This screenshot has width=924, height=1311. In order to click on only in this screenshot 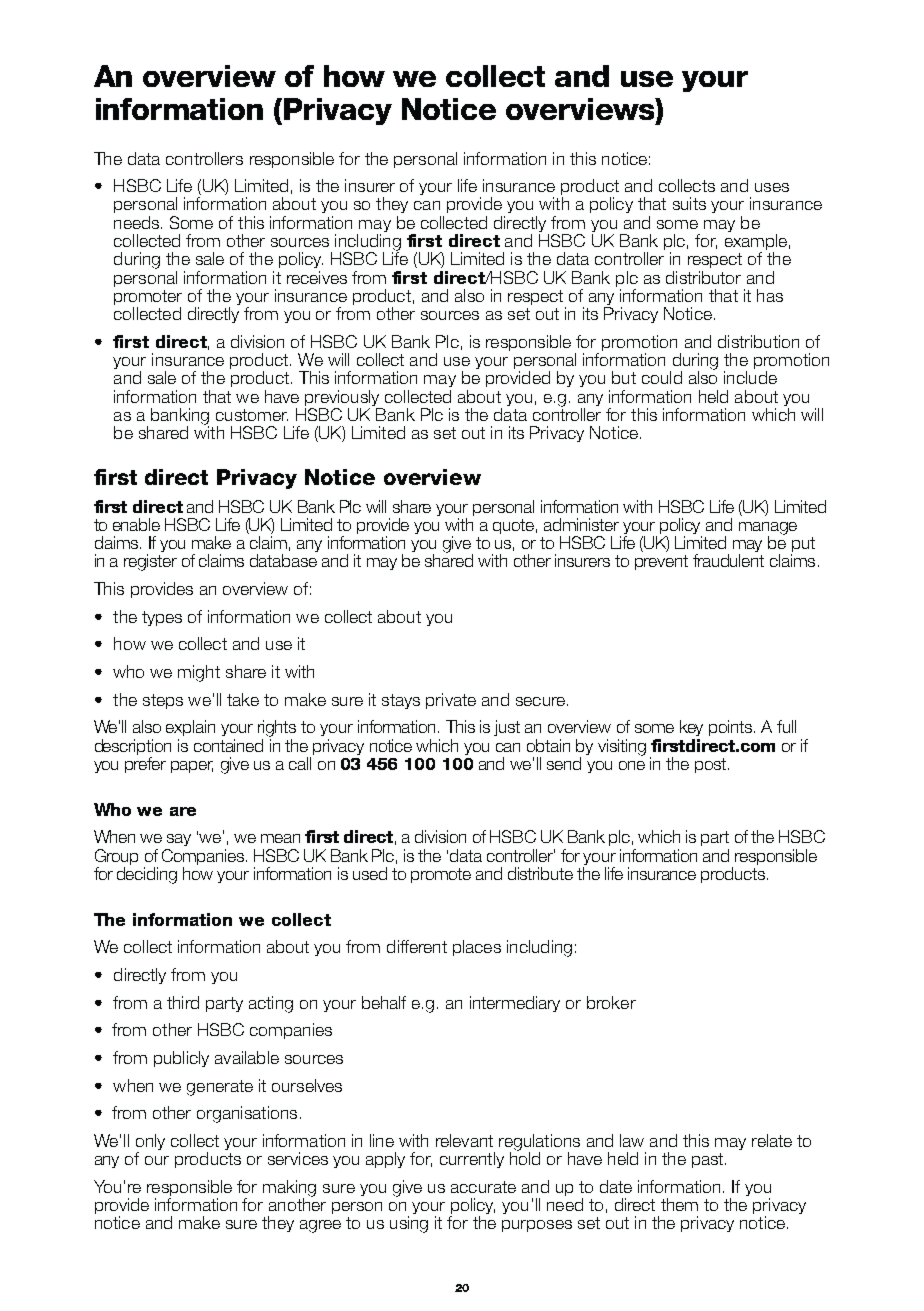, I will do `click(150, 1143)`.
